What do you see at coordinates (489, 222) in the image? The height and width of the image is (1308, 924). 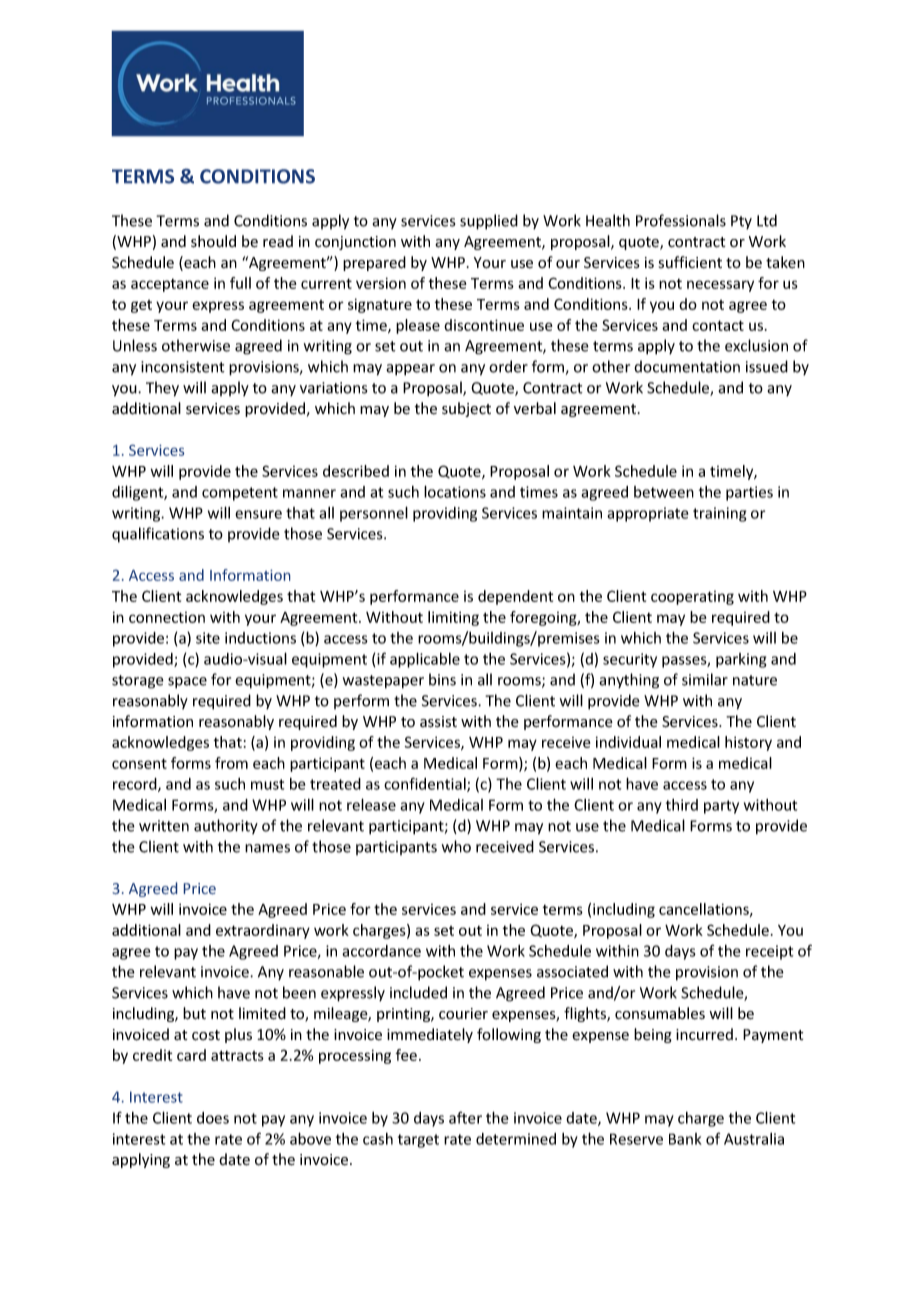 I see `supplied` at bounding box center [489, 222].
